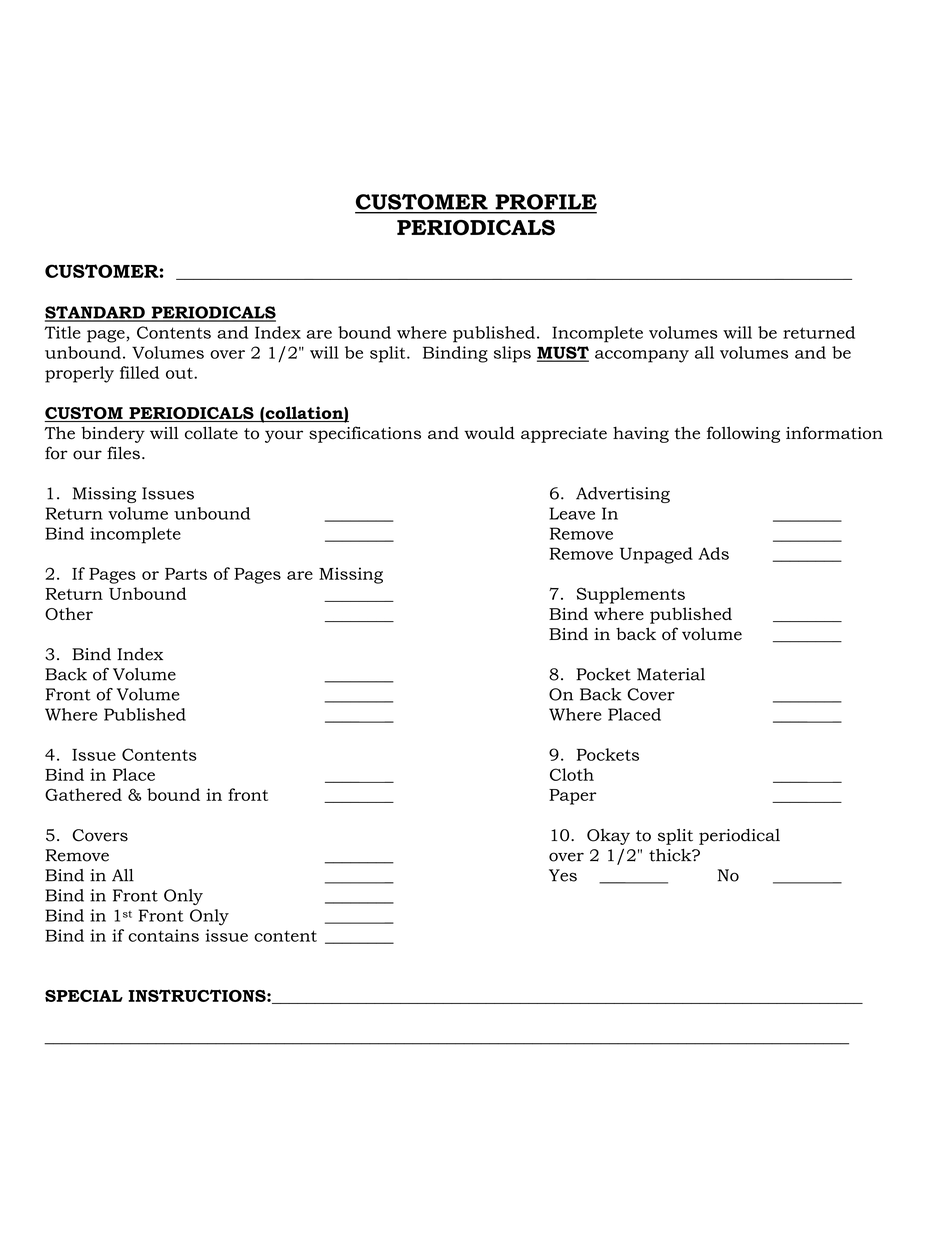 Image resolution: width=952 pixels, height=1233 pixels. What do you see at coordinates (631, 595) in the screenshot?
I see `Supplements` at bounding box center [631, 595].
